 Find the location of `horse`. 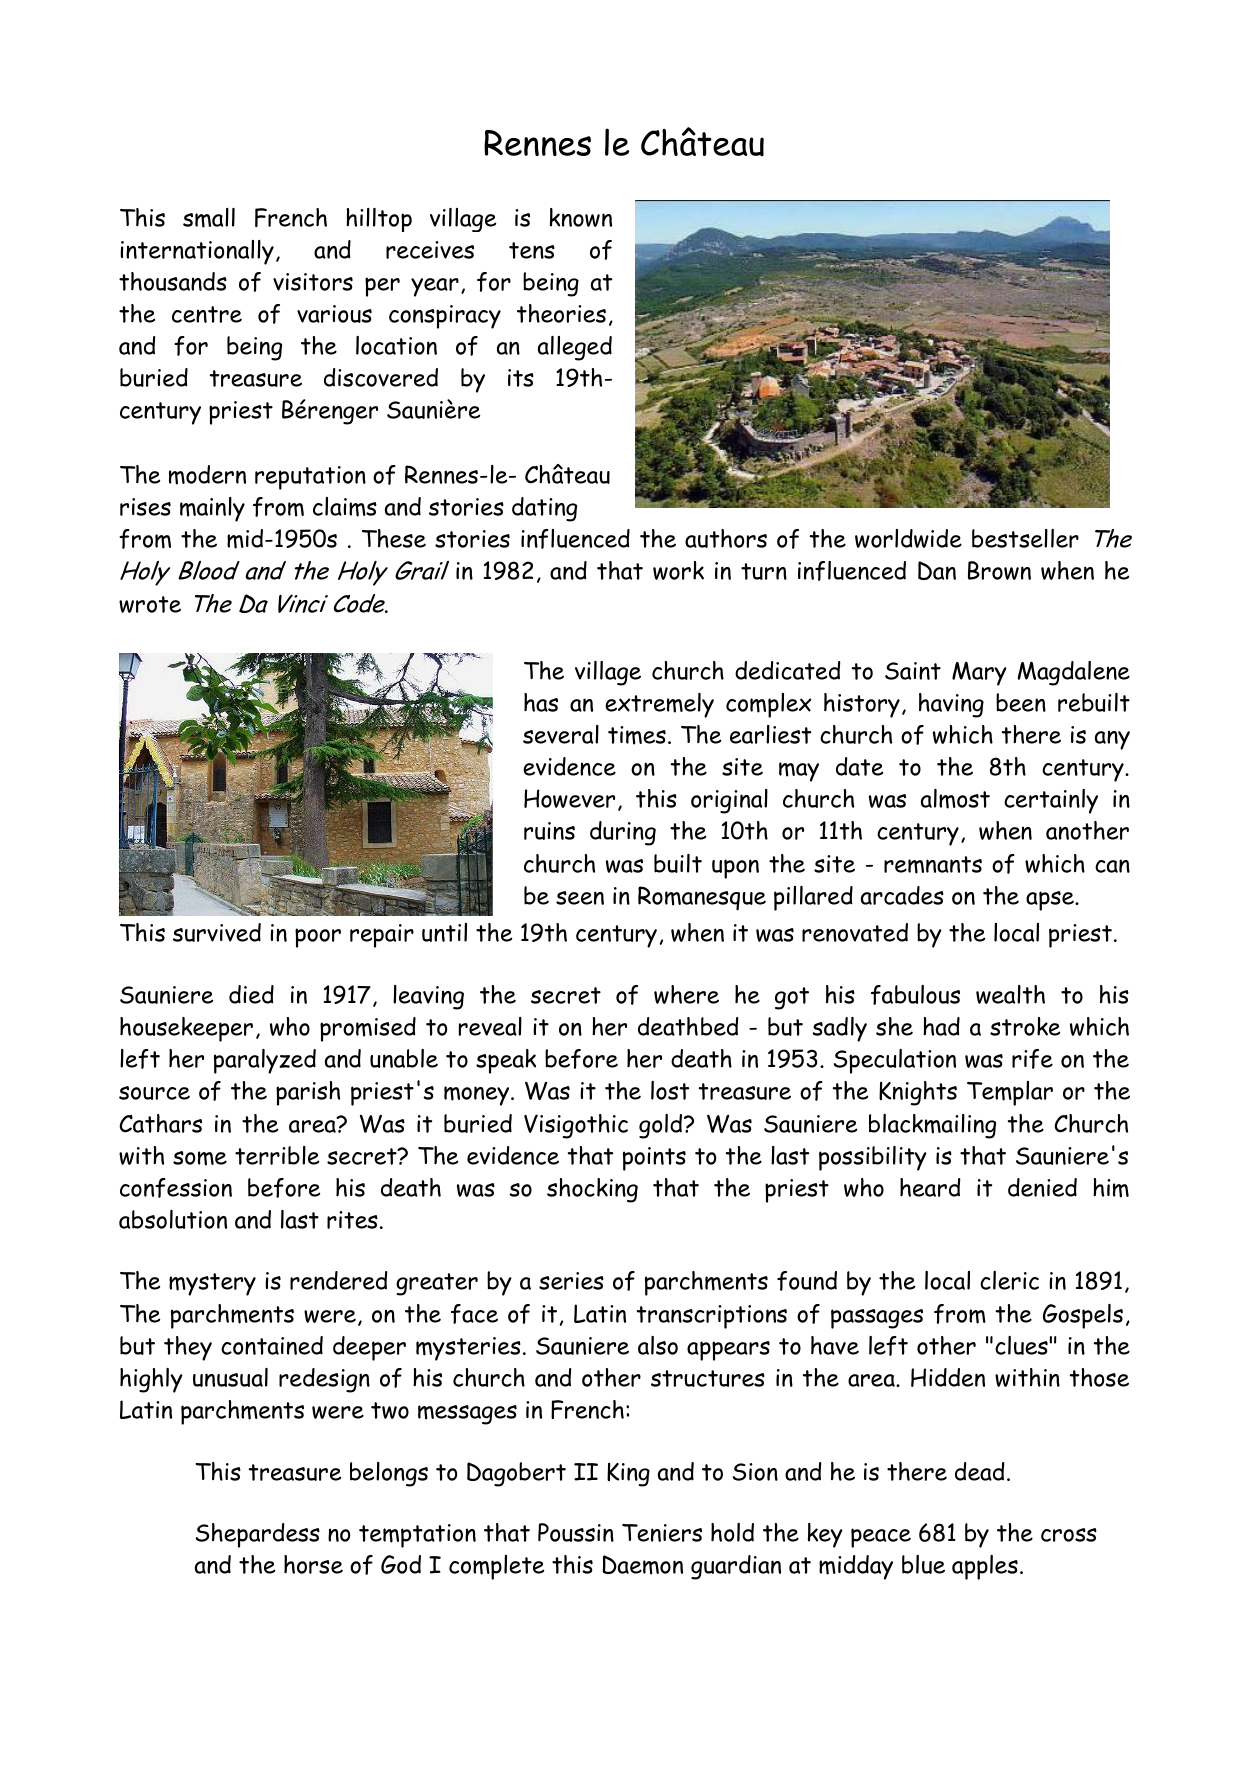

horse is located at coordinates (313, 1564).
